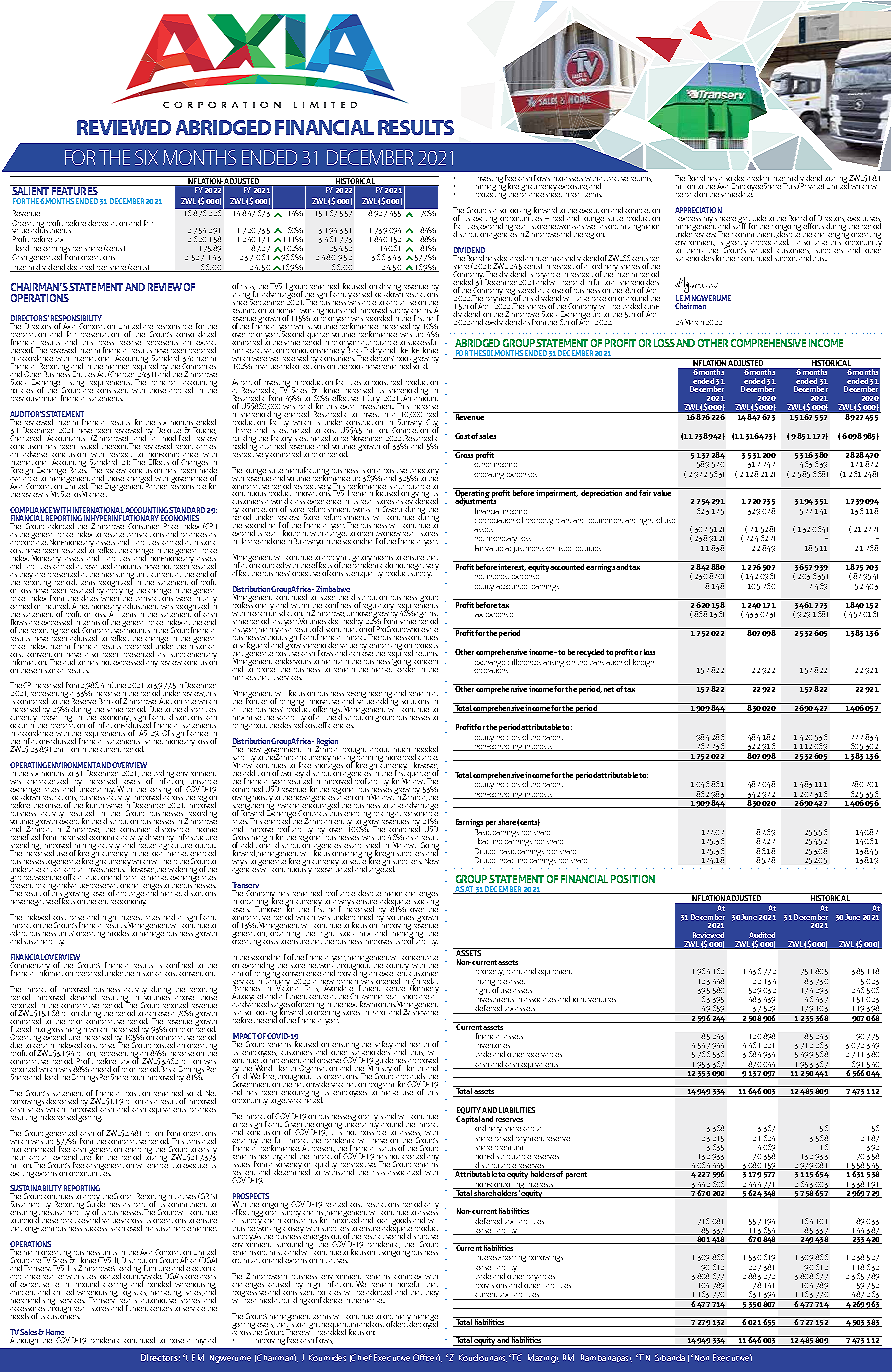 Image resolution: width=892 pixels, height=1372 pixels. What do you see at coordinates (491, 194) in the document?
I see `protecting` at bounding box center [491, 194].
